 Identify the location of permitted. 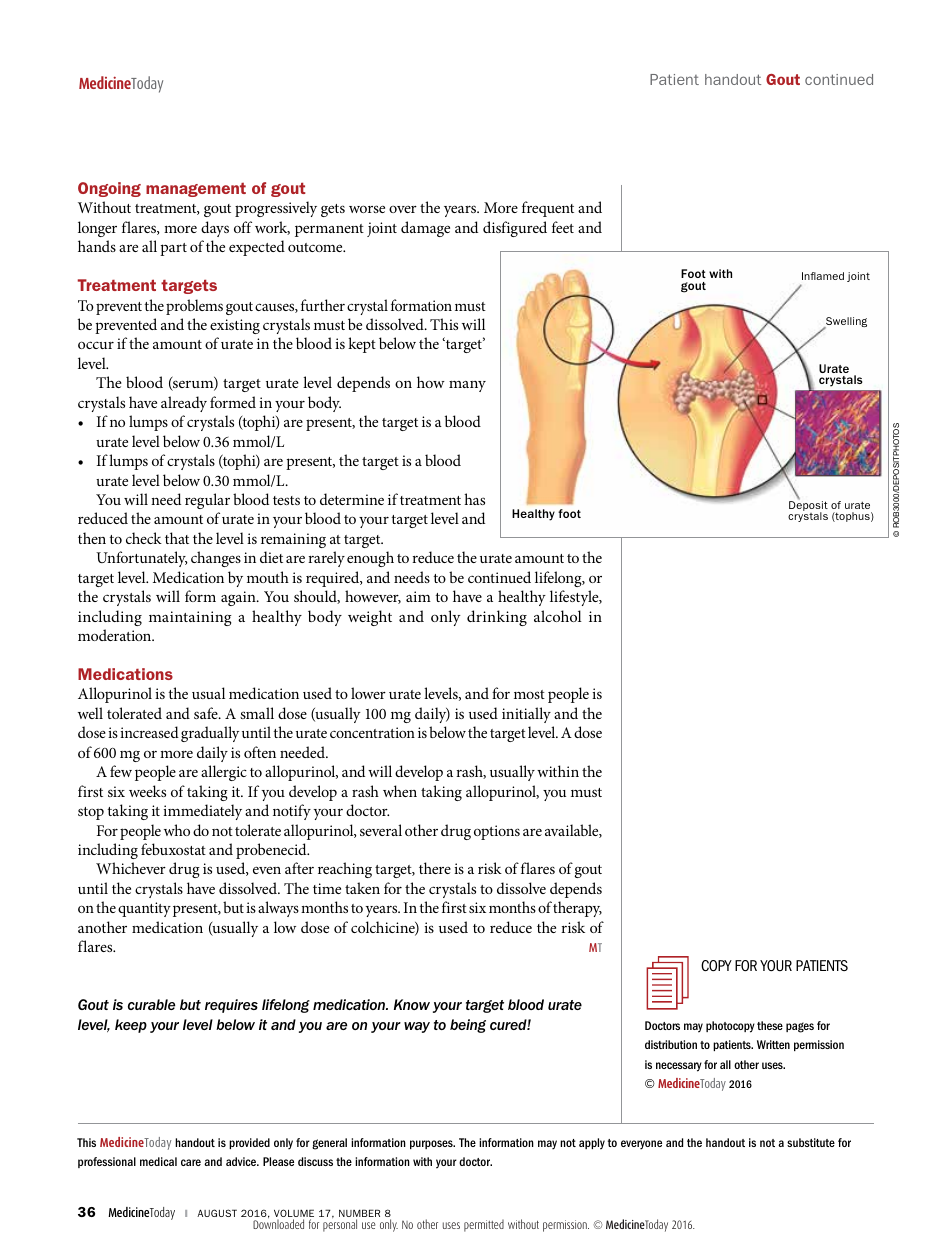
(484, 1226).
